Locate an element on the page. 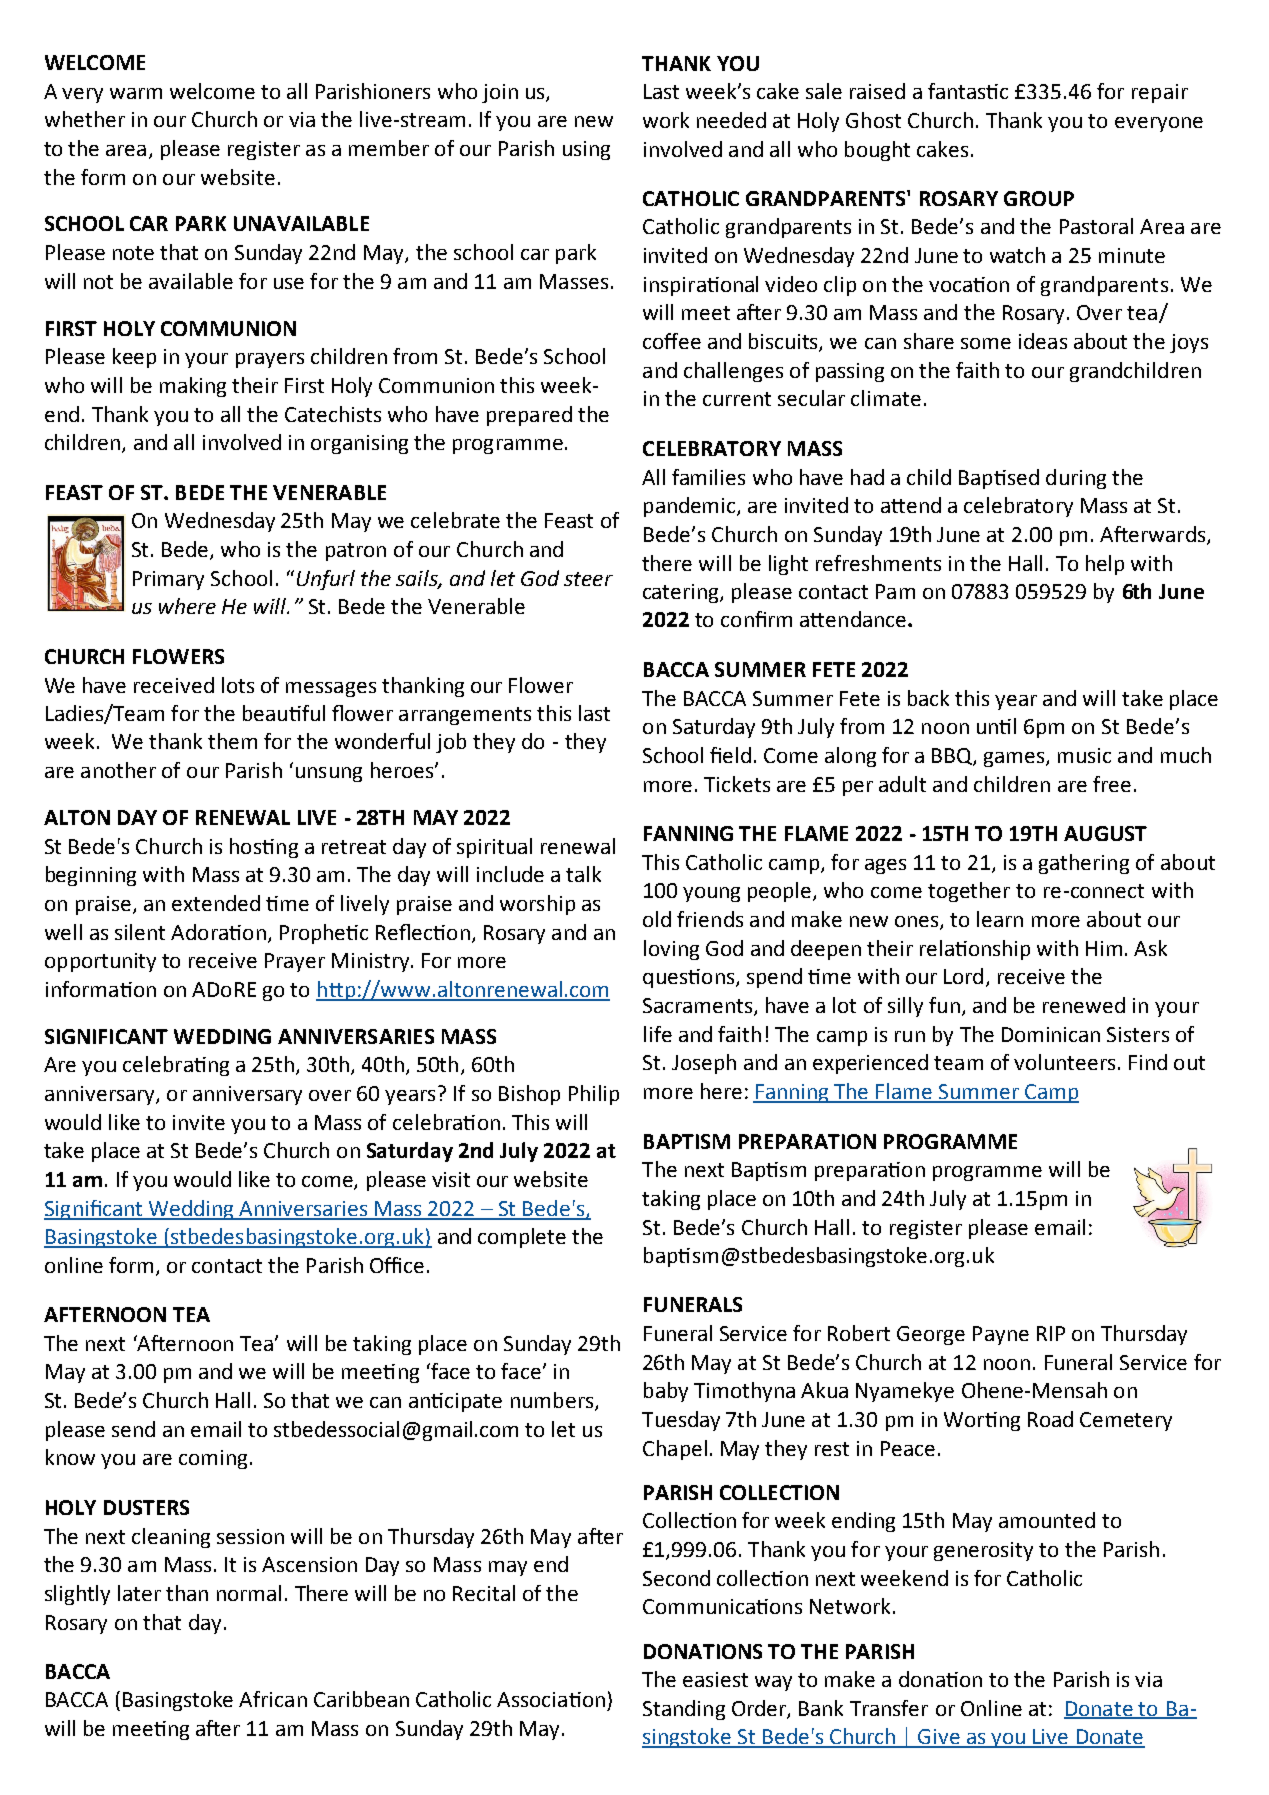 Image resolution: width=1269 pixels, height=1795 pixels. African is located at coordinates (273, 1699).
